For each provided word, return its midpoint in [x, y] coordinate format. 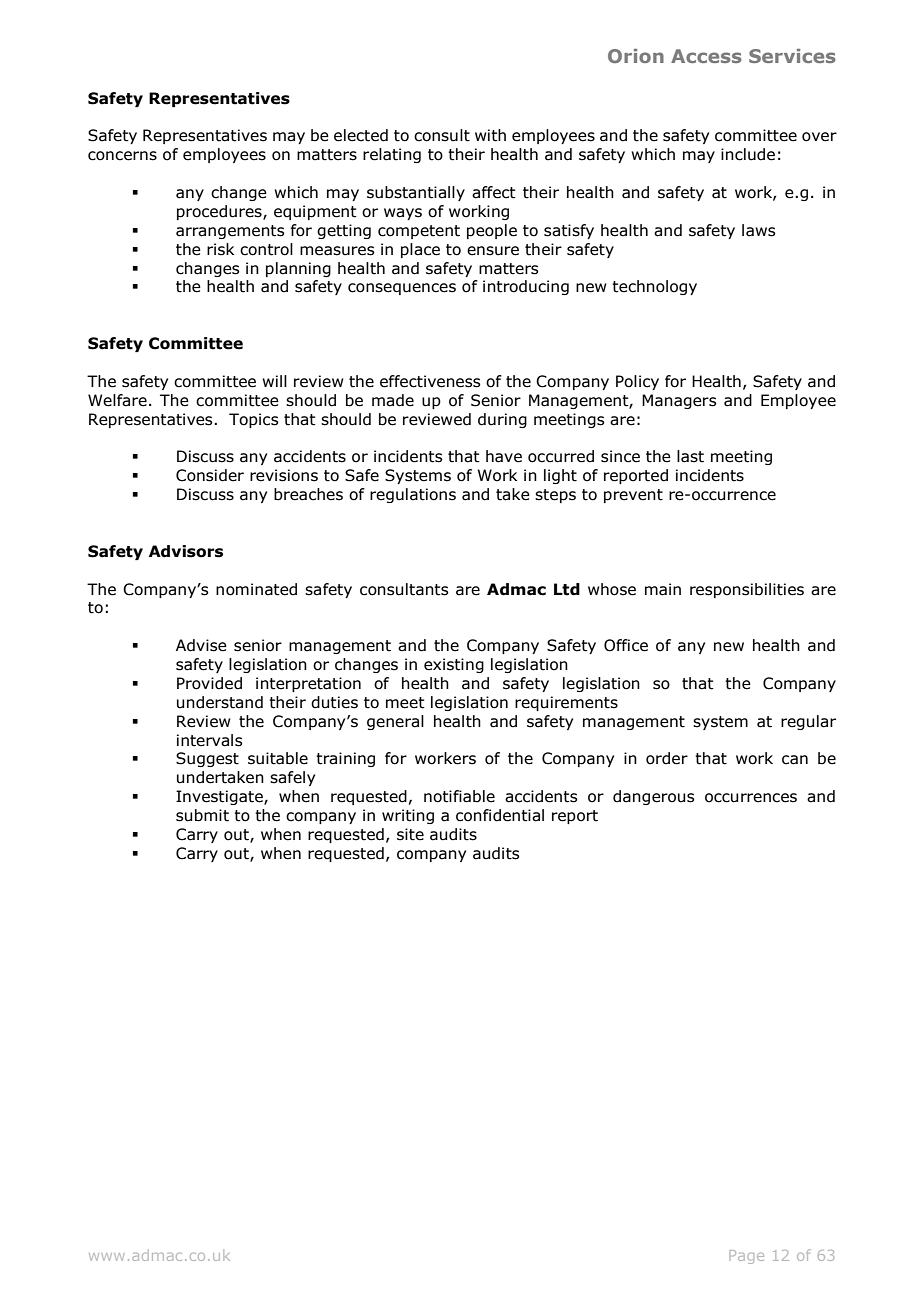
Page [746, 1257]
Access [706, 56]
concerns [122, 156]
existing [454, 665]
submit [202, 815]
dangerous [653, 797]
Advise [201, 645]
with [490, 135]
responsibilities [747, 590]
